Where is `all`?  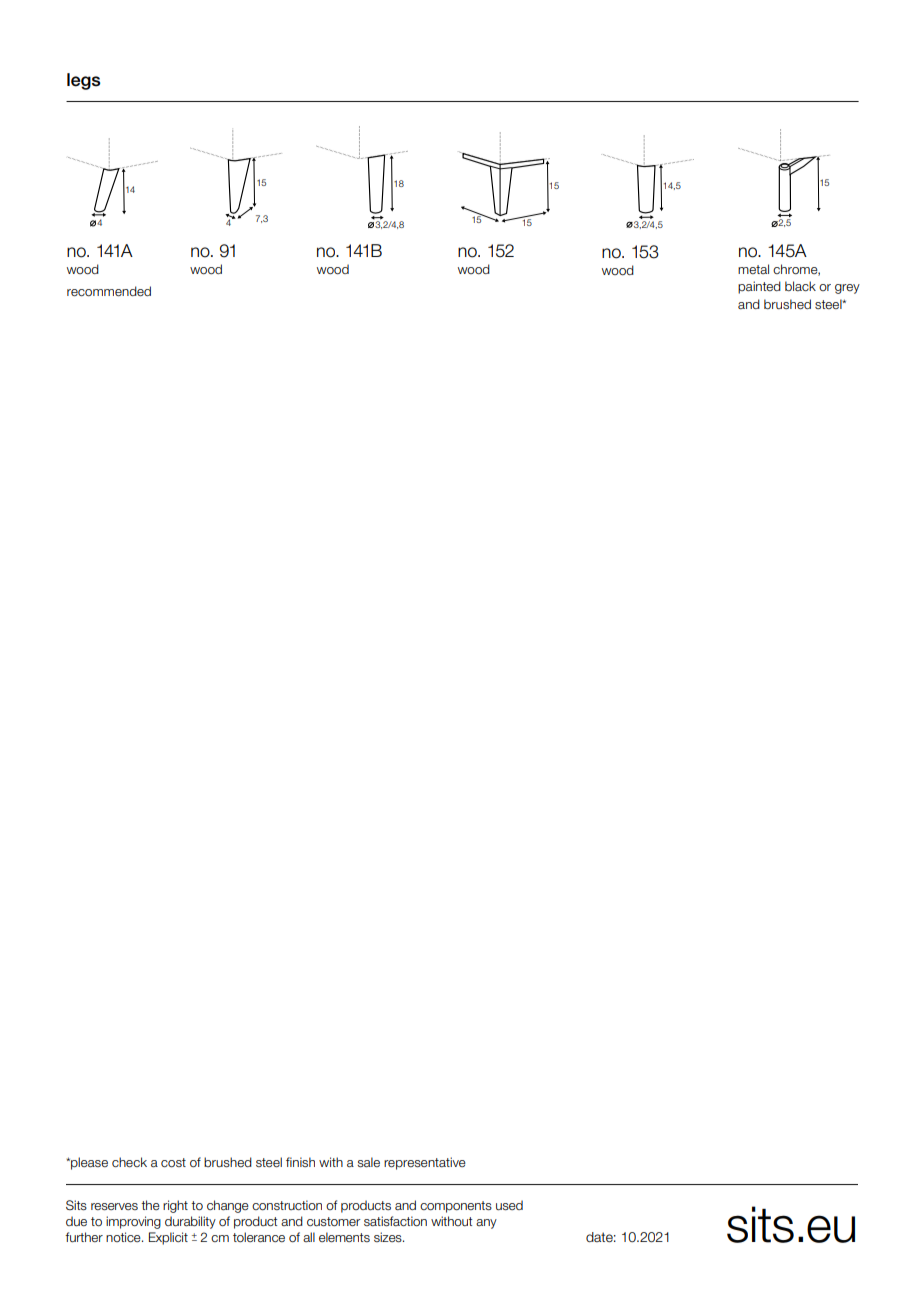 all is located at coordinates (309, 1237).
